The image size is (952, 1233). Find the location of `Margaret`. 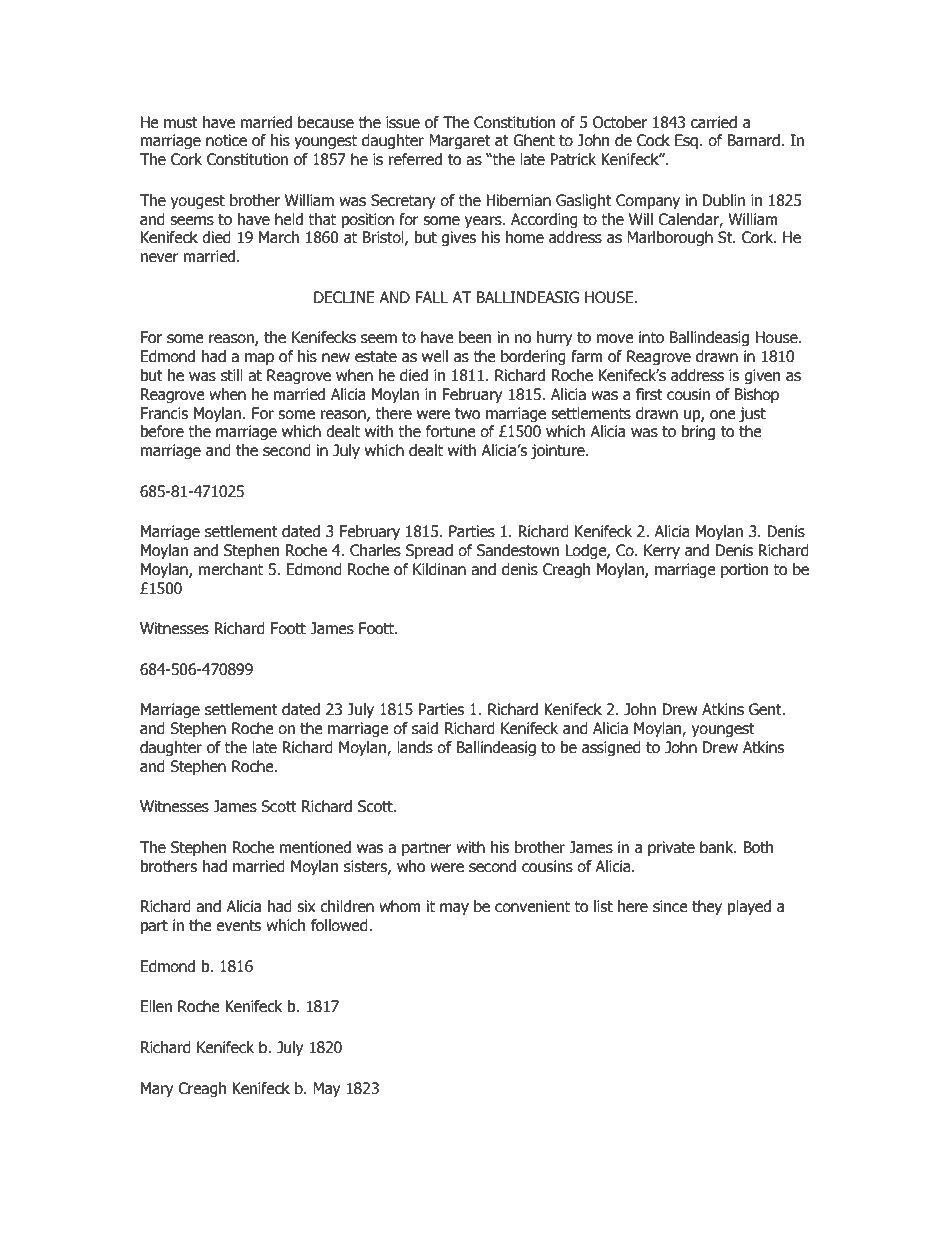

Margaret is located at coordinates (460, 141).
